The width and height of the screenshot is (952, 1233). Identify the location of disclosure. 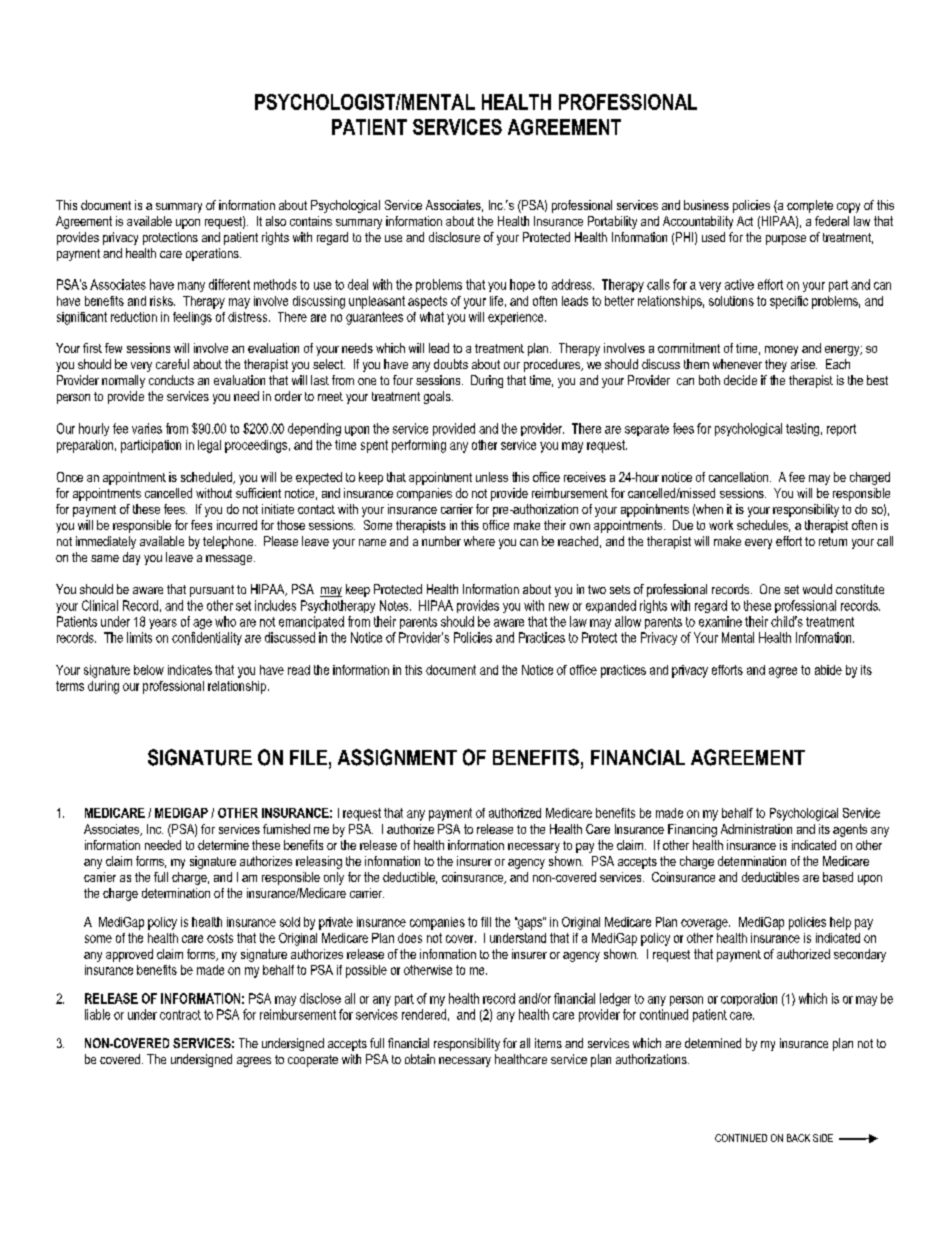
(454, 237).
